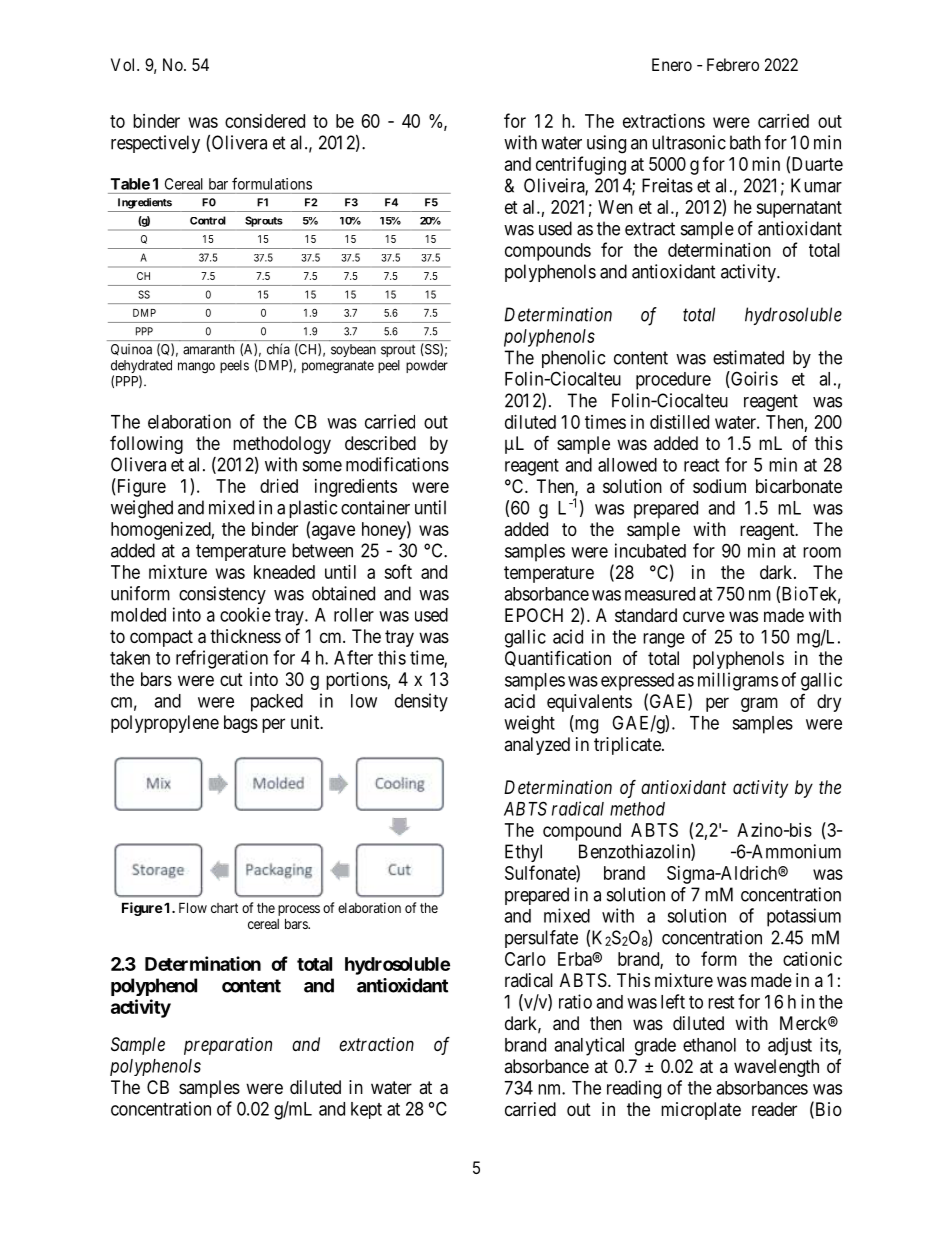 This image has height=1233, width=952. Describe the element at coordinates (265, 121) in the image. I see `considered` at that location.
